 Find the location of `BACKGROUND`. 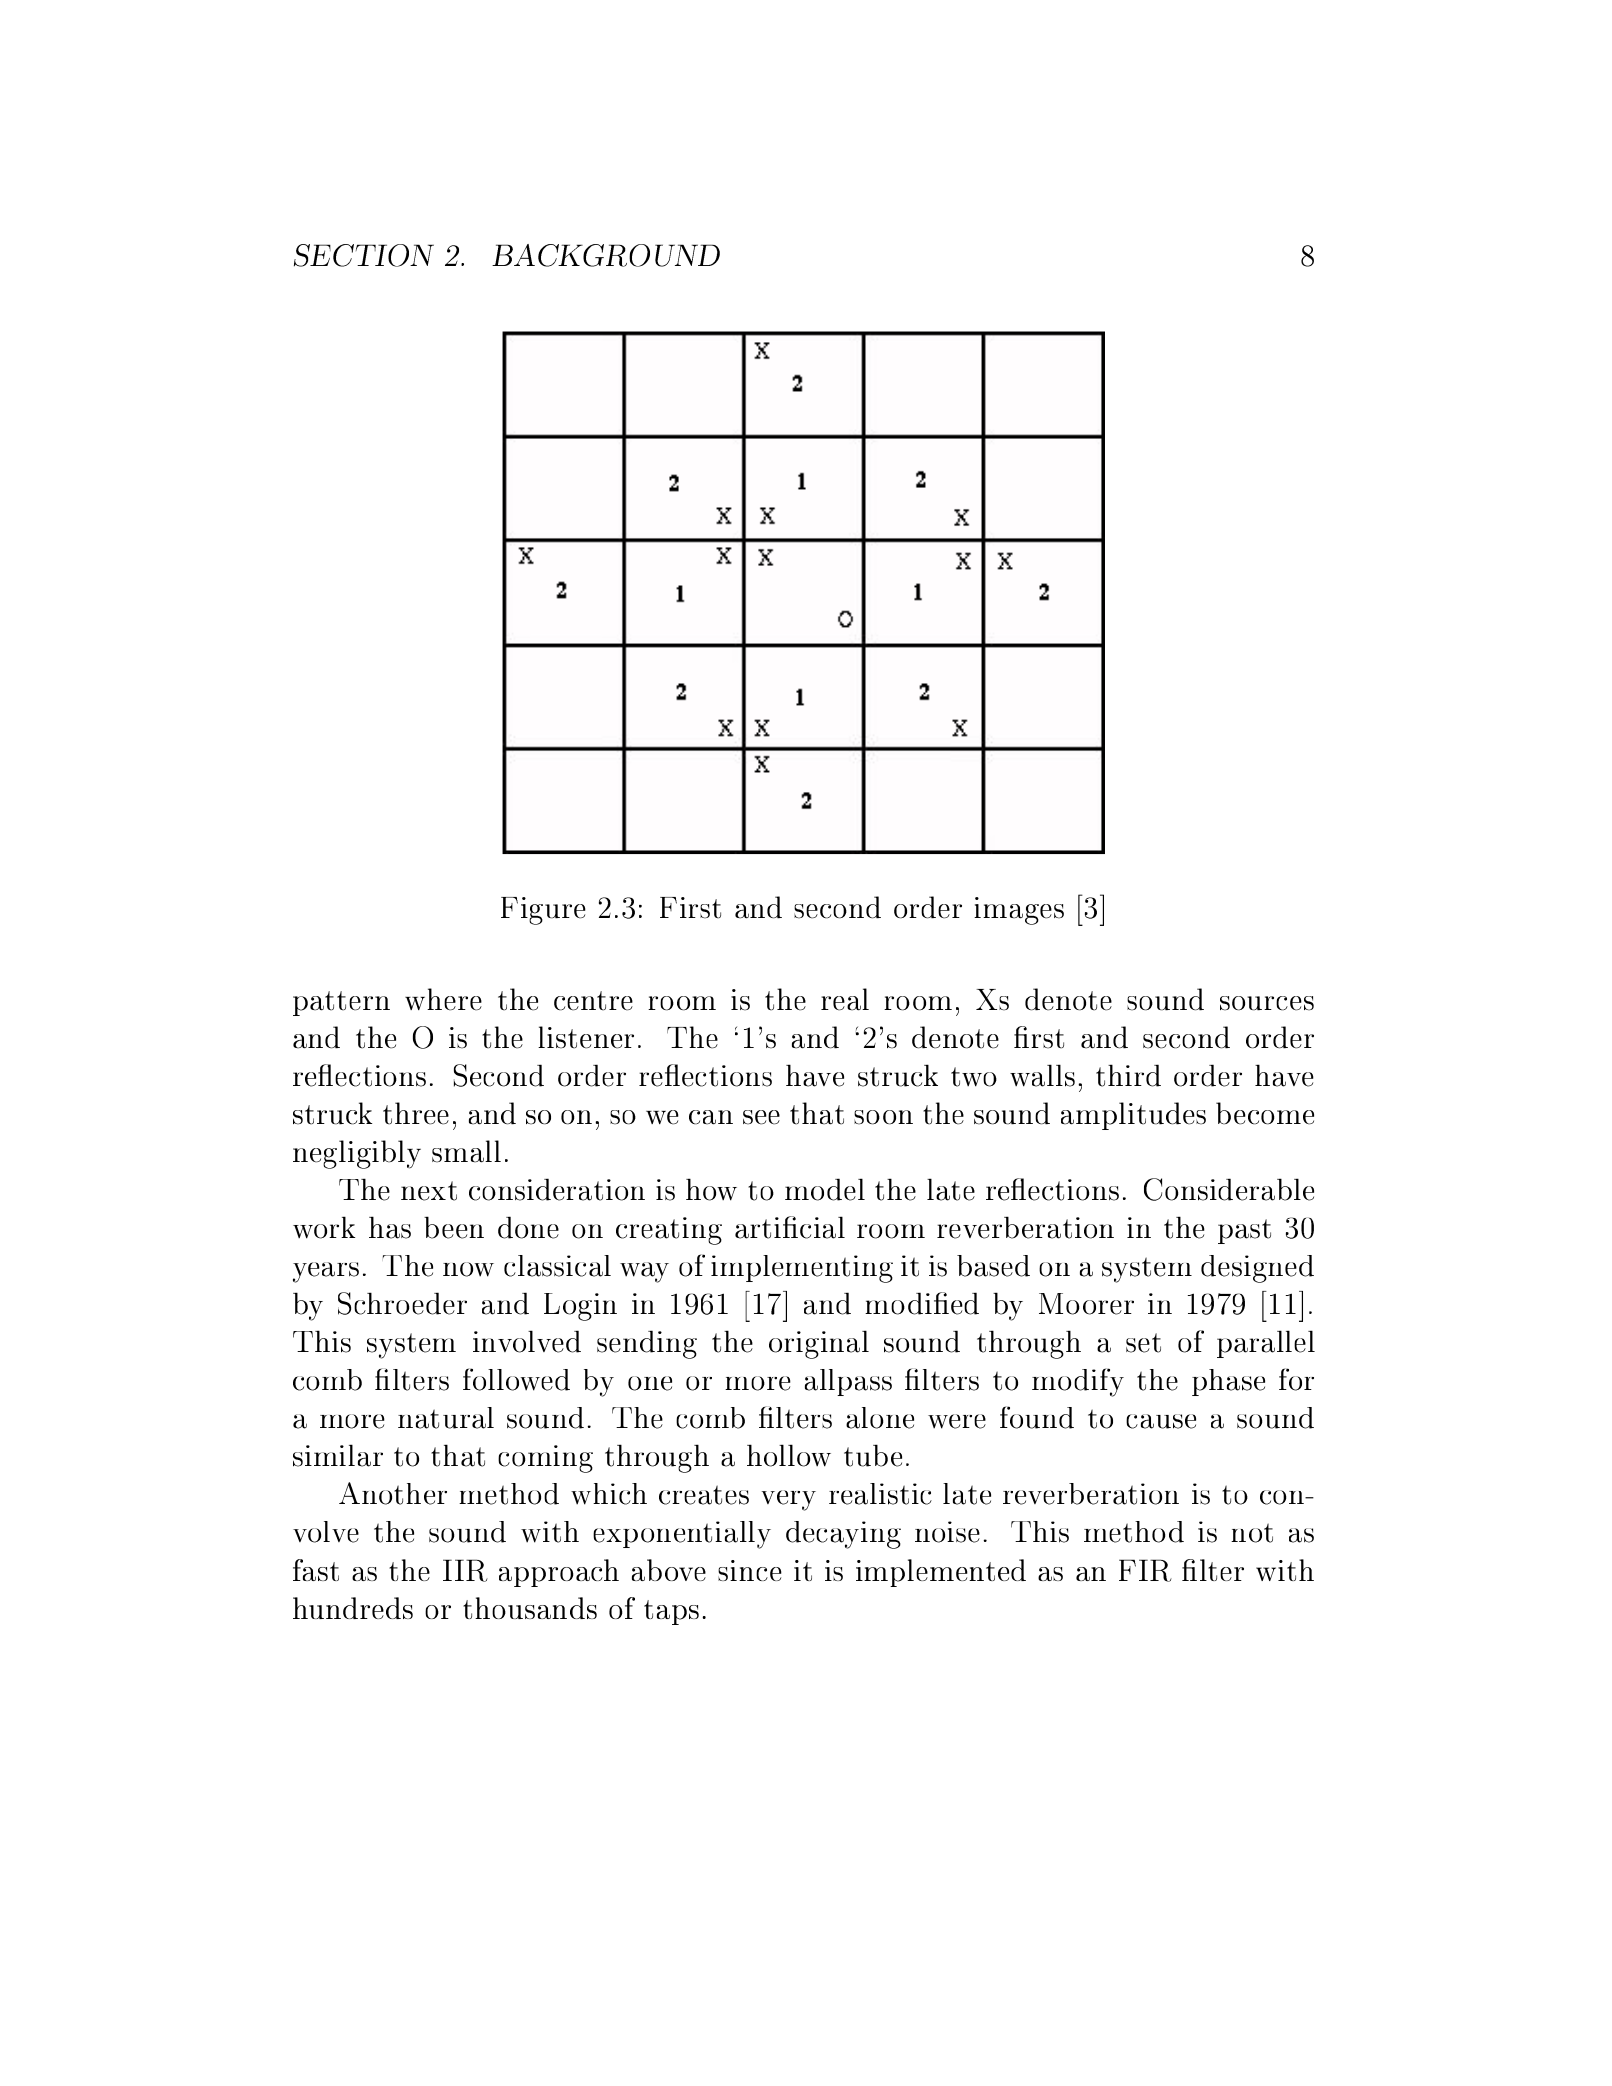

BACKGROUND is located at coordinates (606, 255).
